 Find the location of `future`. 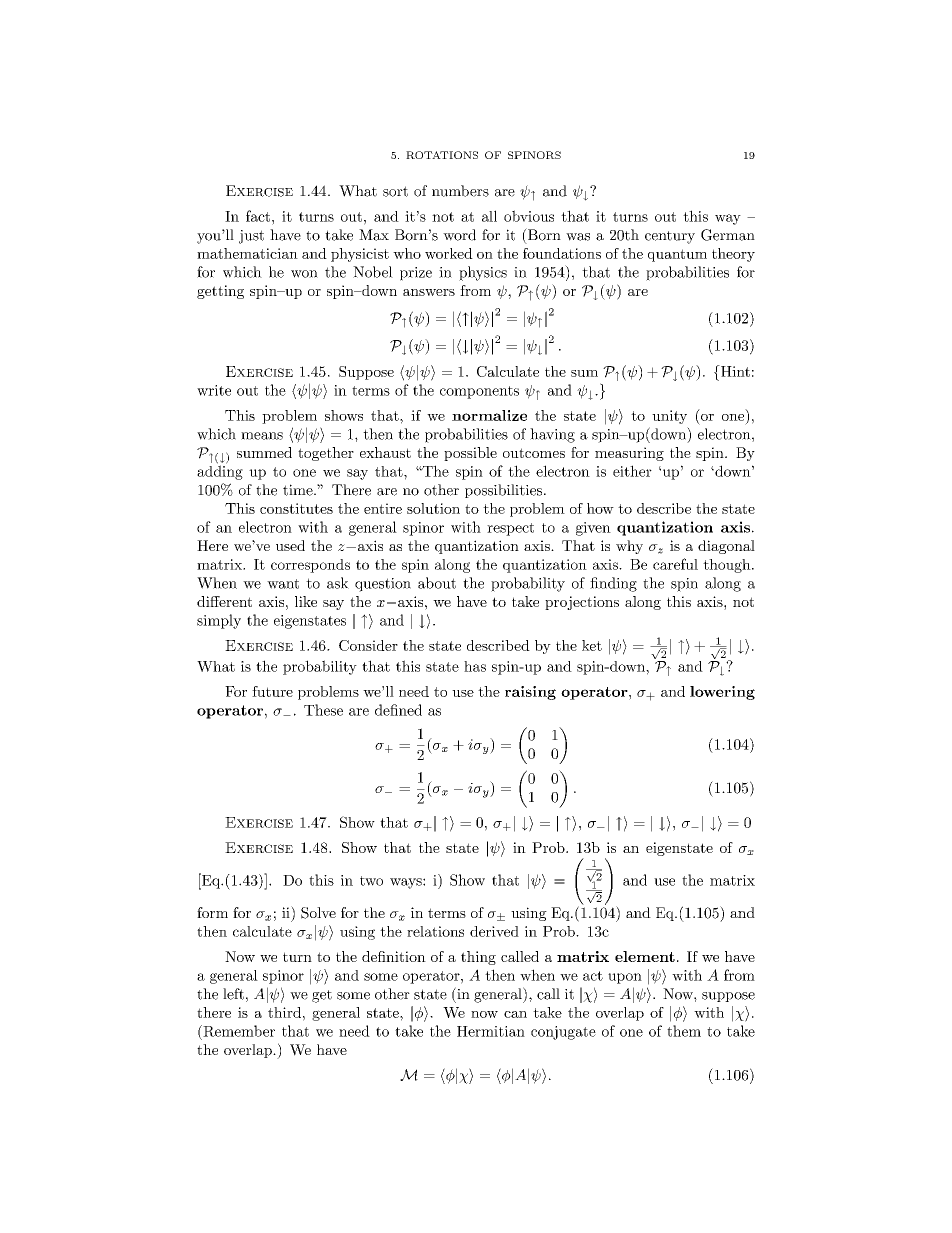

future is located at coordinates (272, 691).
